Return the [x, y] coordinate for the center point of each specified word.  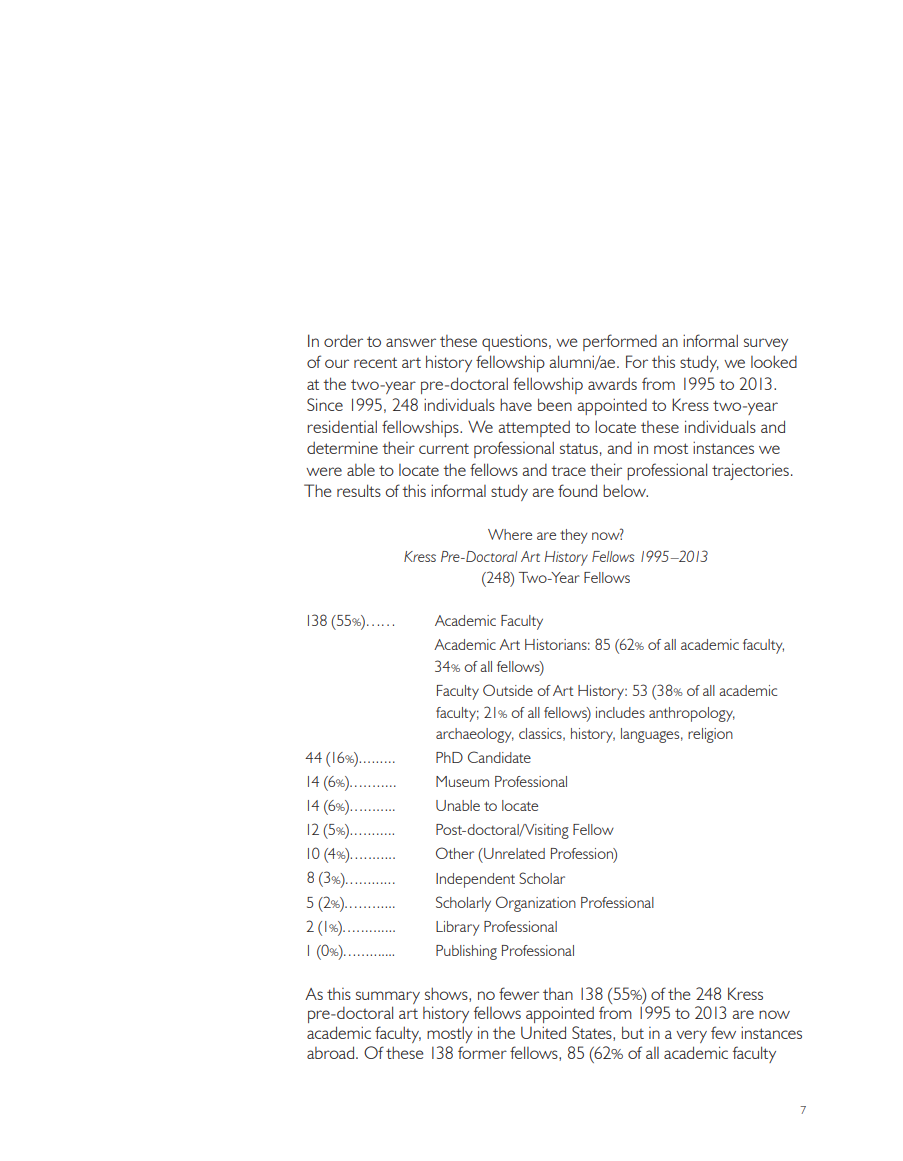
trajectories [750, 471]
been [555, 404]
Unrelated [513, 853]
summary [388, 997]
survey [766, 344]
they [573, 536]
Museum [462, 781]
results [359, 490]
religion [710, 735]
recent [375, 362]
